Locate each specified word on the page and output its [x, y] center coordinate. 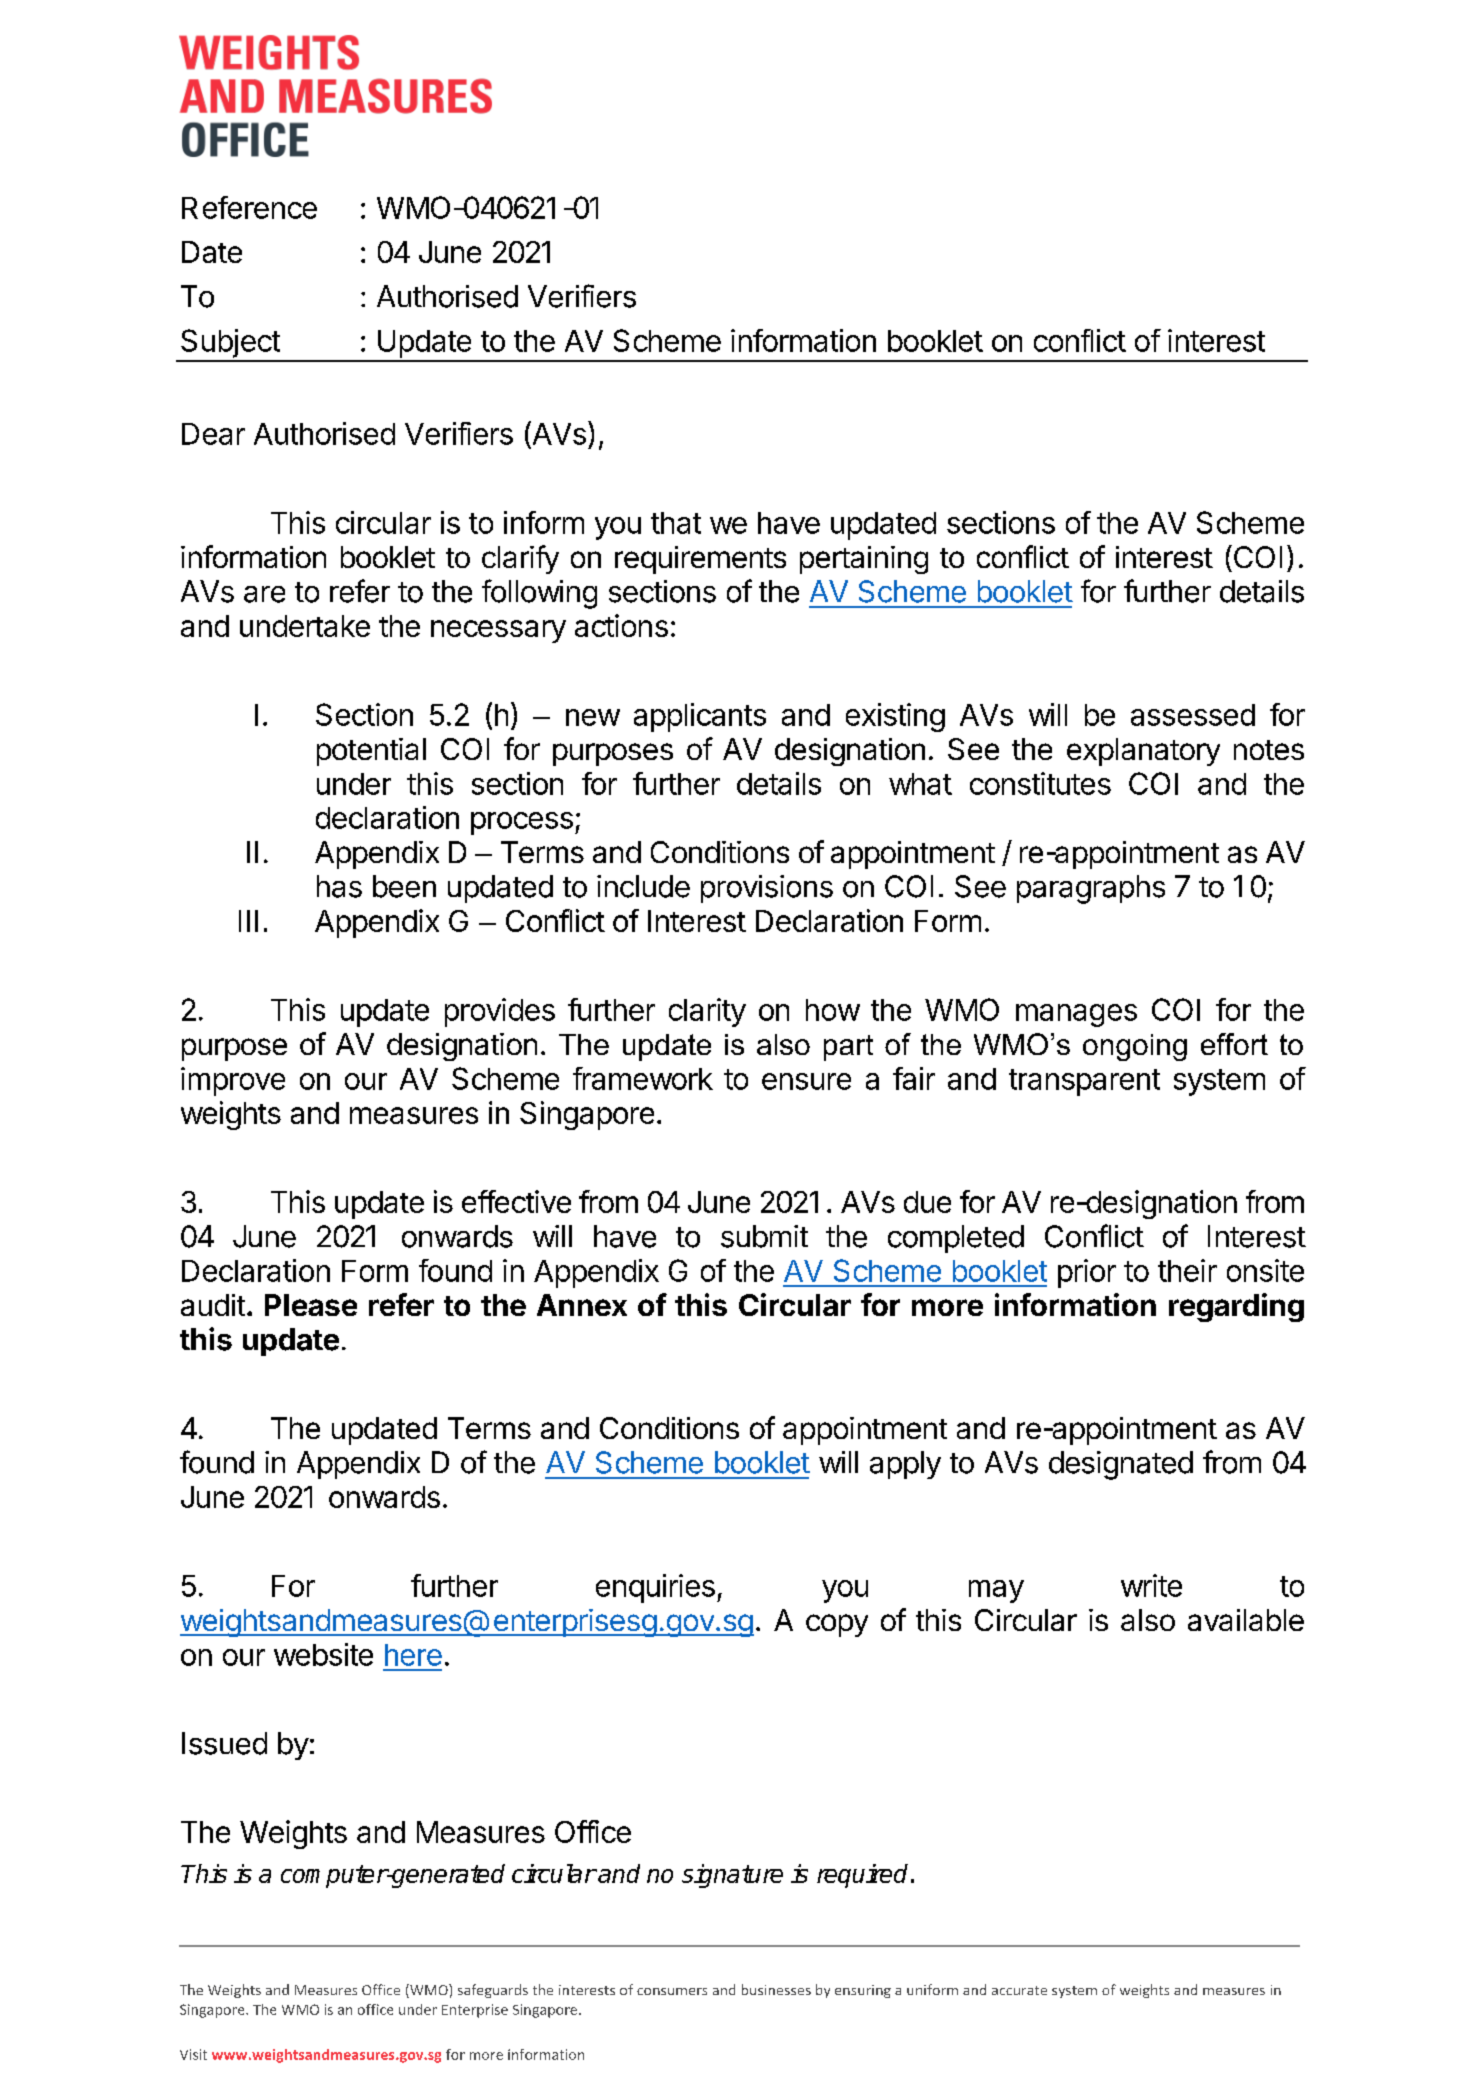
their [1187, 1270]
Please [311, 1305]
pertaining [864, 560]
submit [764, 1236]
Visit [193, 2054]
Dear [213, 434]
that [676, 523]
